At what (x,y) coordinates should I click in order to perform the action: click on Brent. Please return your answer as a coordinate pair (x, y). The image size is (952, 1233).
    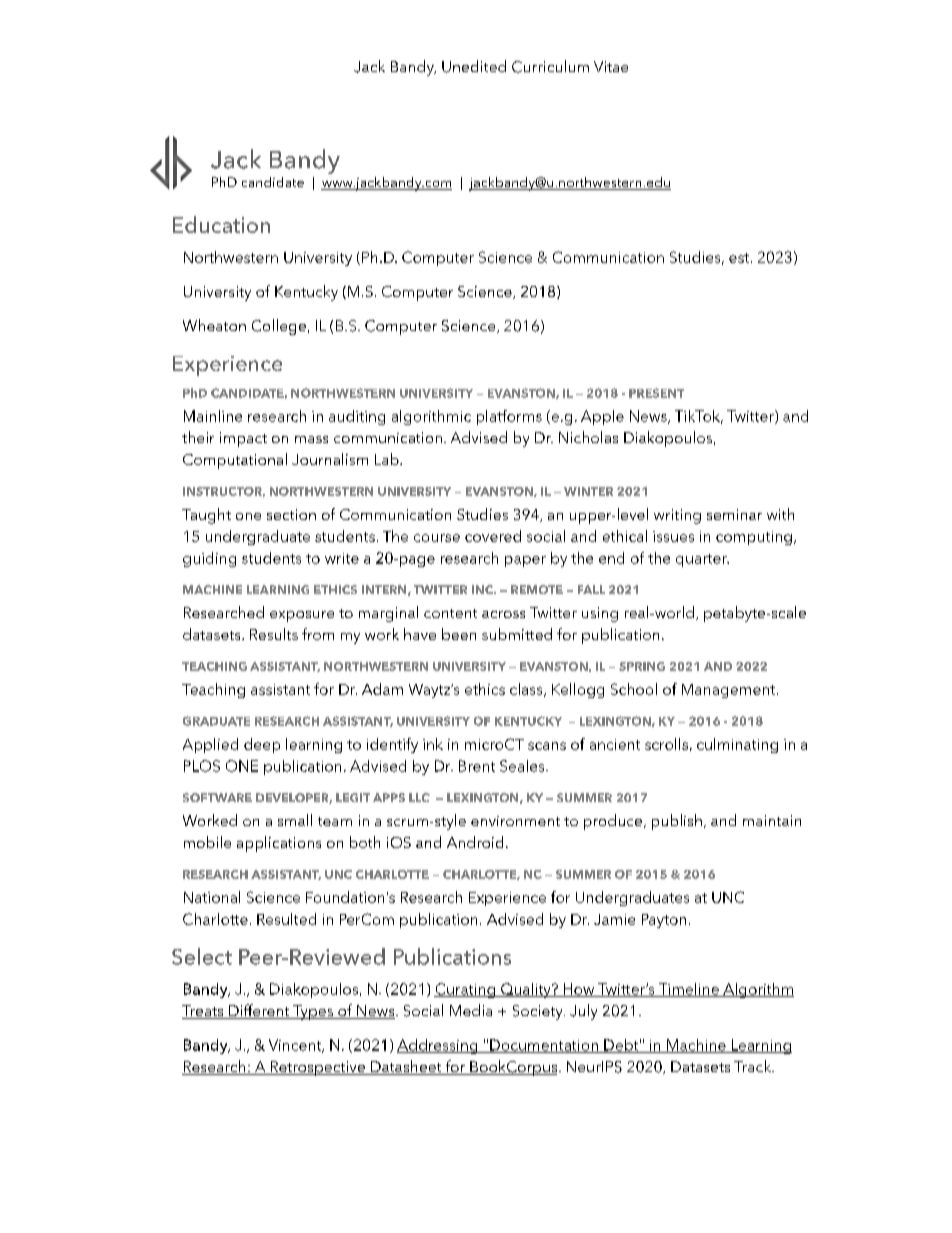
    Looking at the image, I should click on (477, 766).
